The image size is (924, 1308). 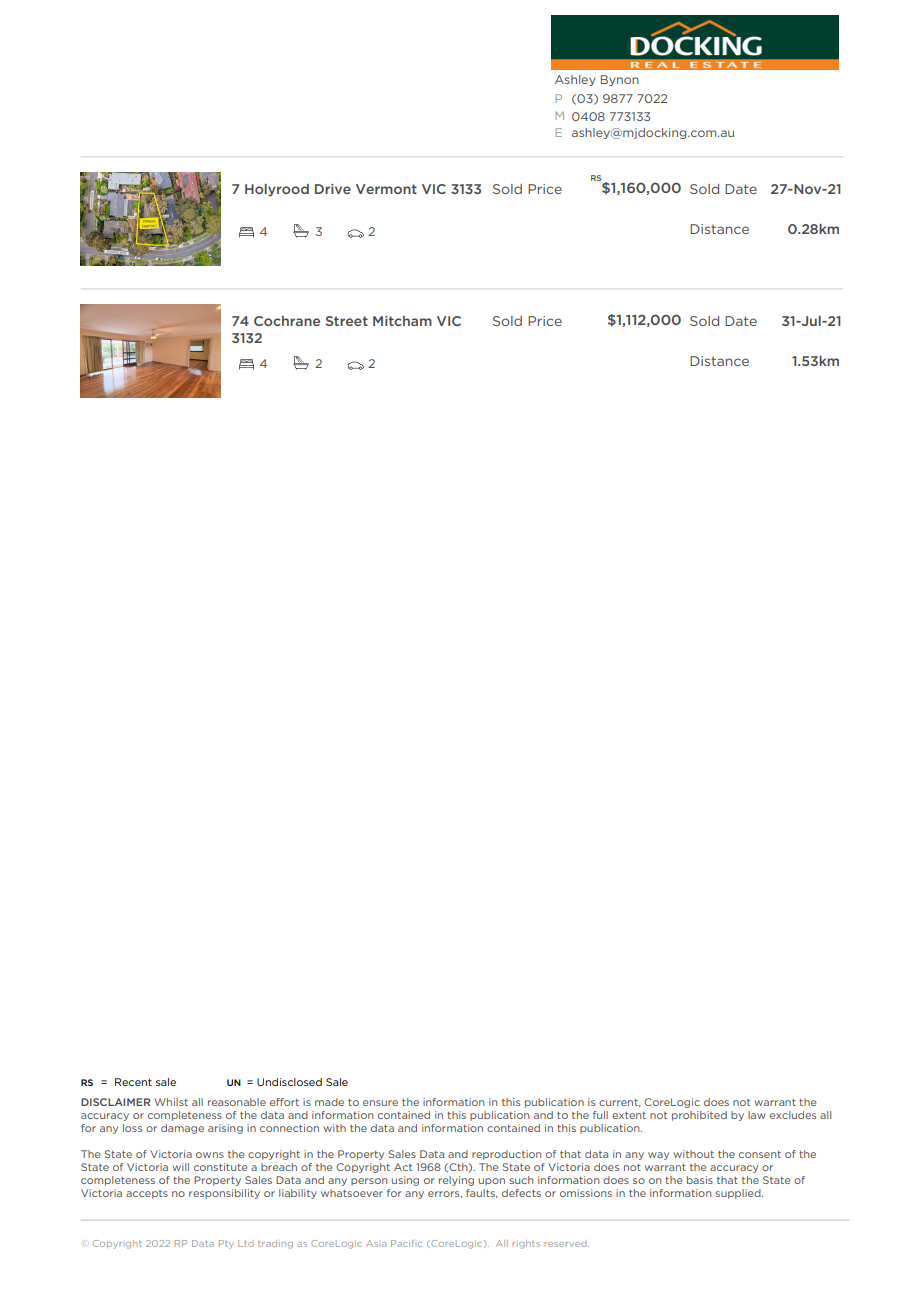 I want to click on Recent, so click(x=133, y=1082).
